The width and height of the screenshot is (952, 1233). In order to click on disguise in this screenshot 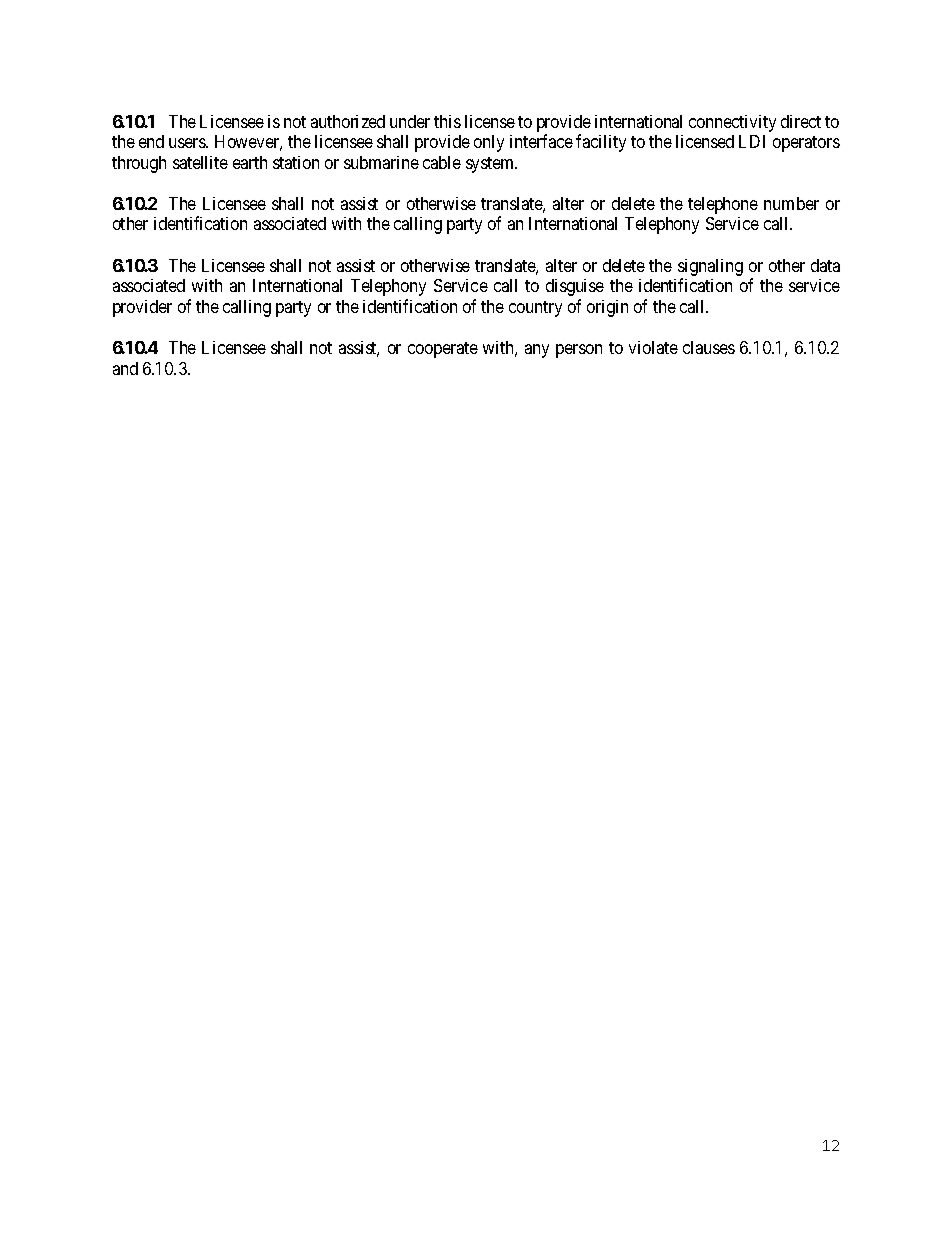, I will do `click(575, 287)`.
